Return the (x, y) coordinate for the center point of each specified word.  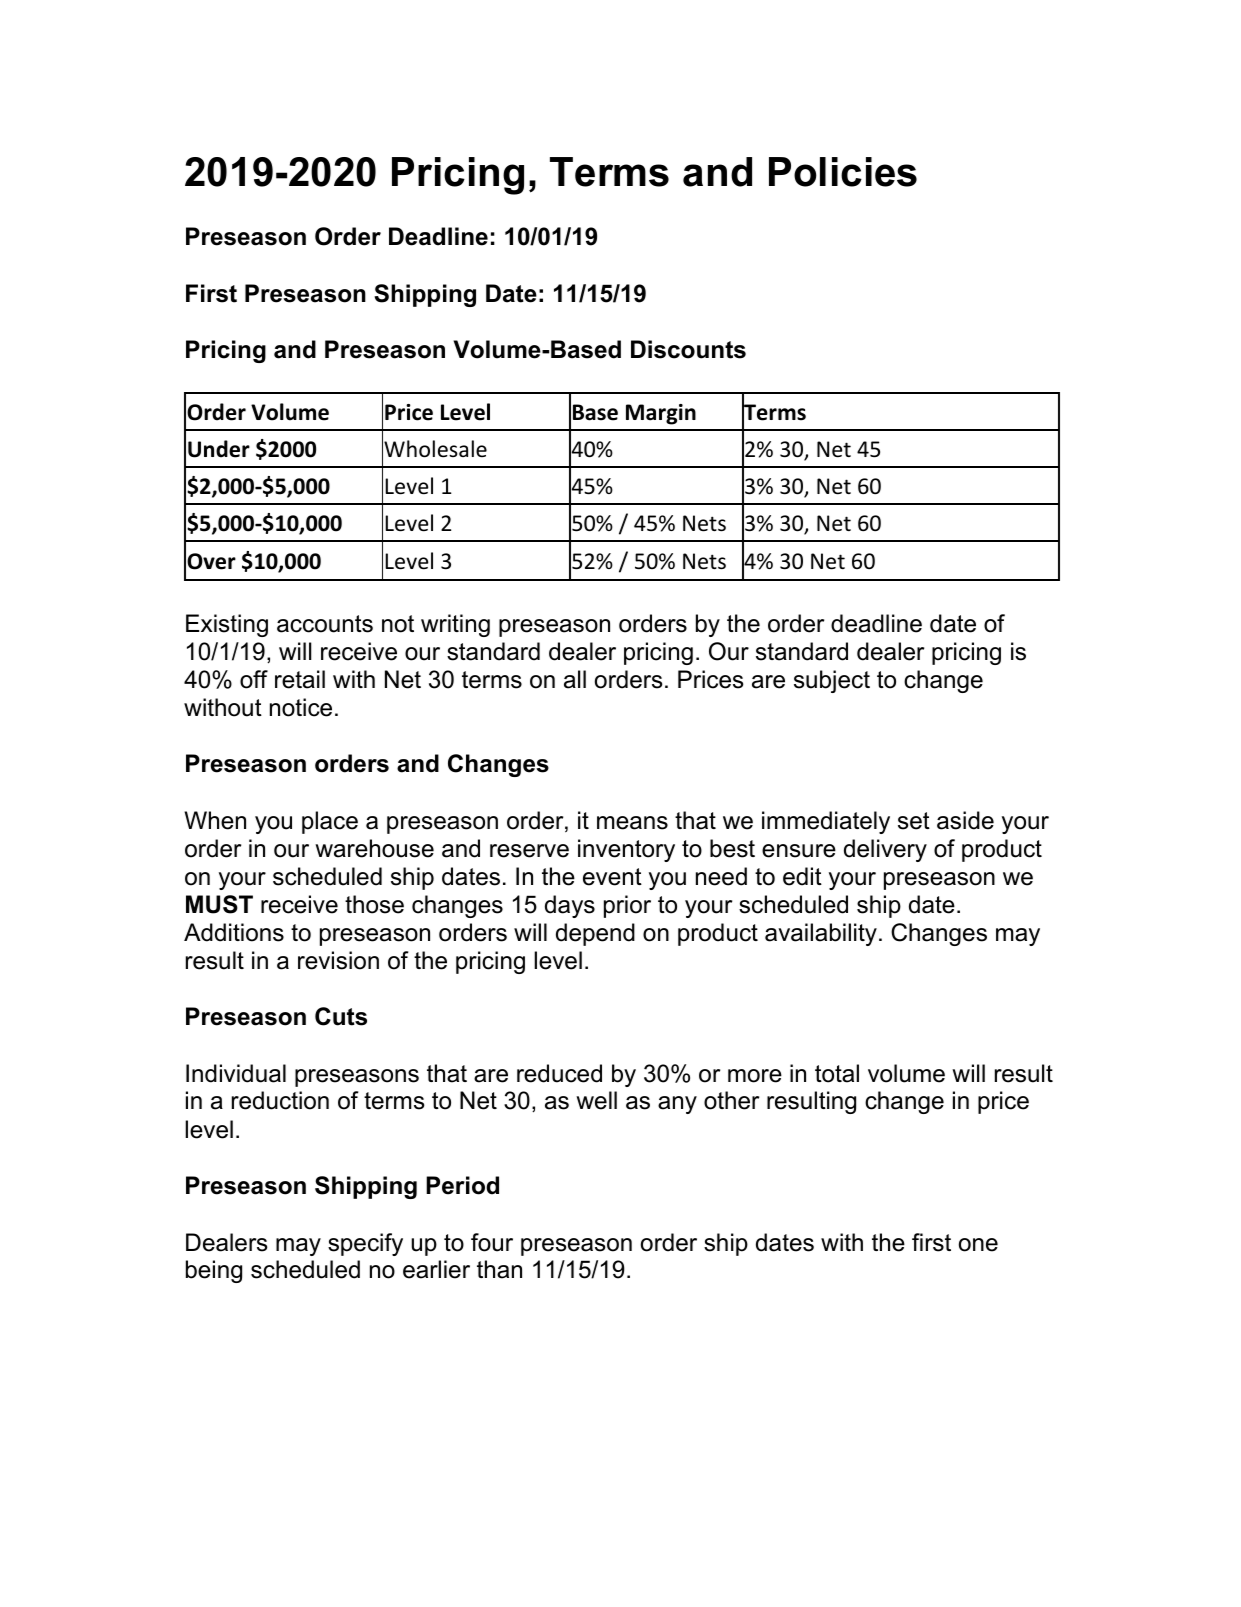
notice (301, 707)
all (575, 679)
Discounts (688, 349)
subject (832, 681)
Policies (843, 172)
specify (365, 1244)
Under (219, 449)
